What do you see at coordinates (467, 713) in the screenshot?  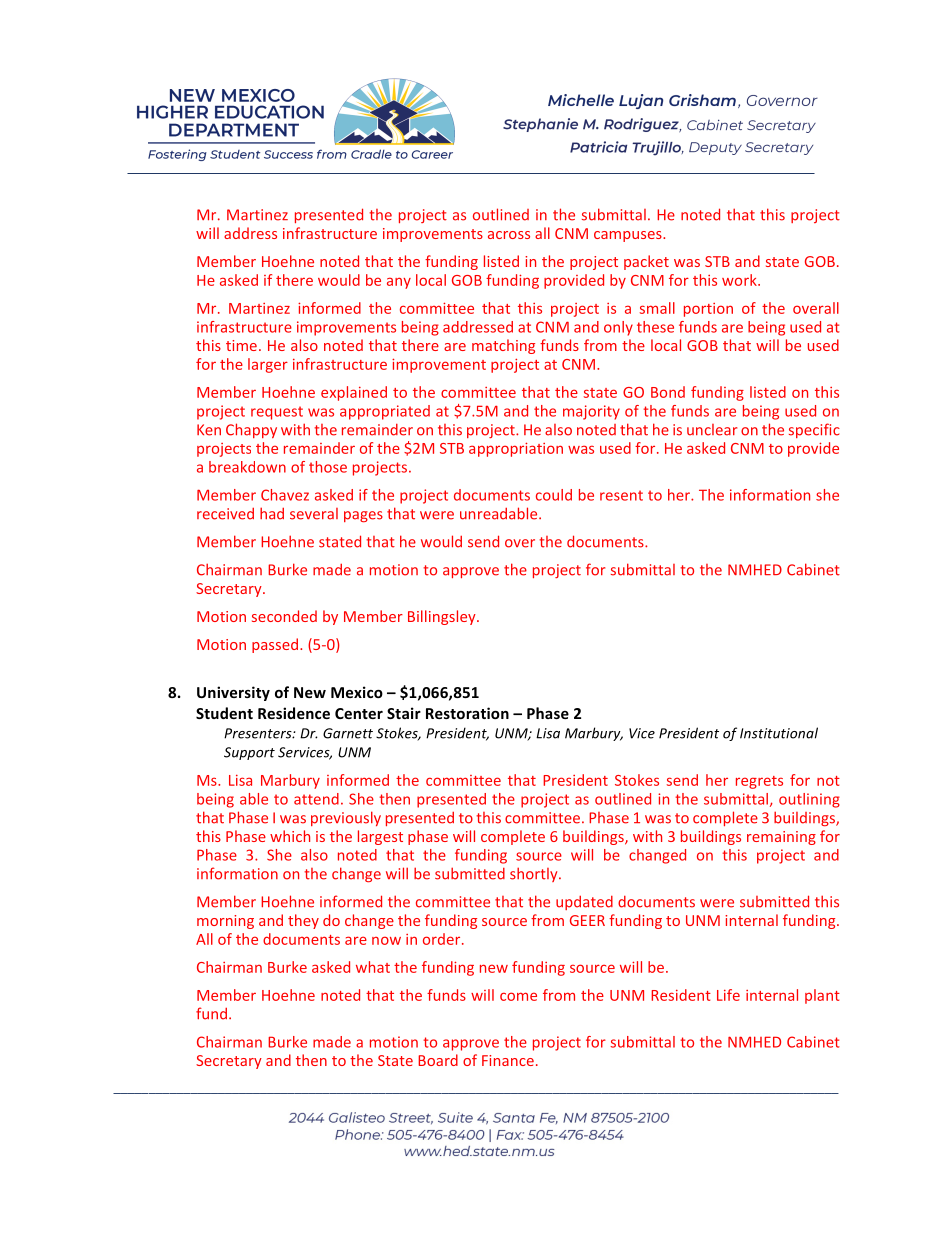 I see `Restoration` at bounding box center [467, 713].
